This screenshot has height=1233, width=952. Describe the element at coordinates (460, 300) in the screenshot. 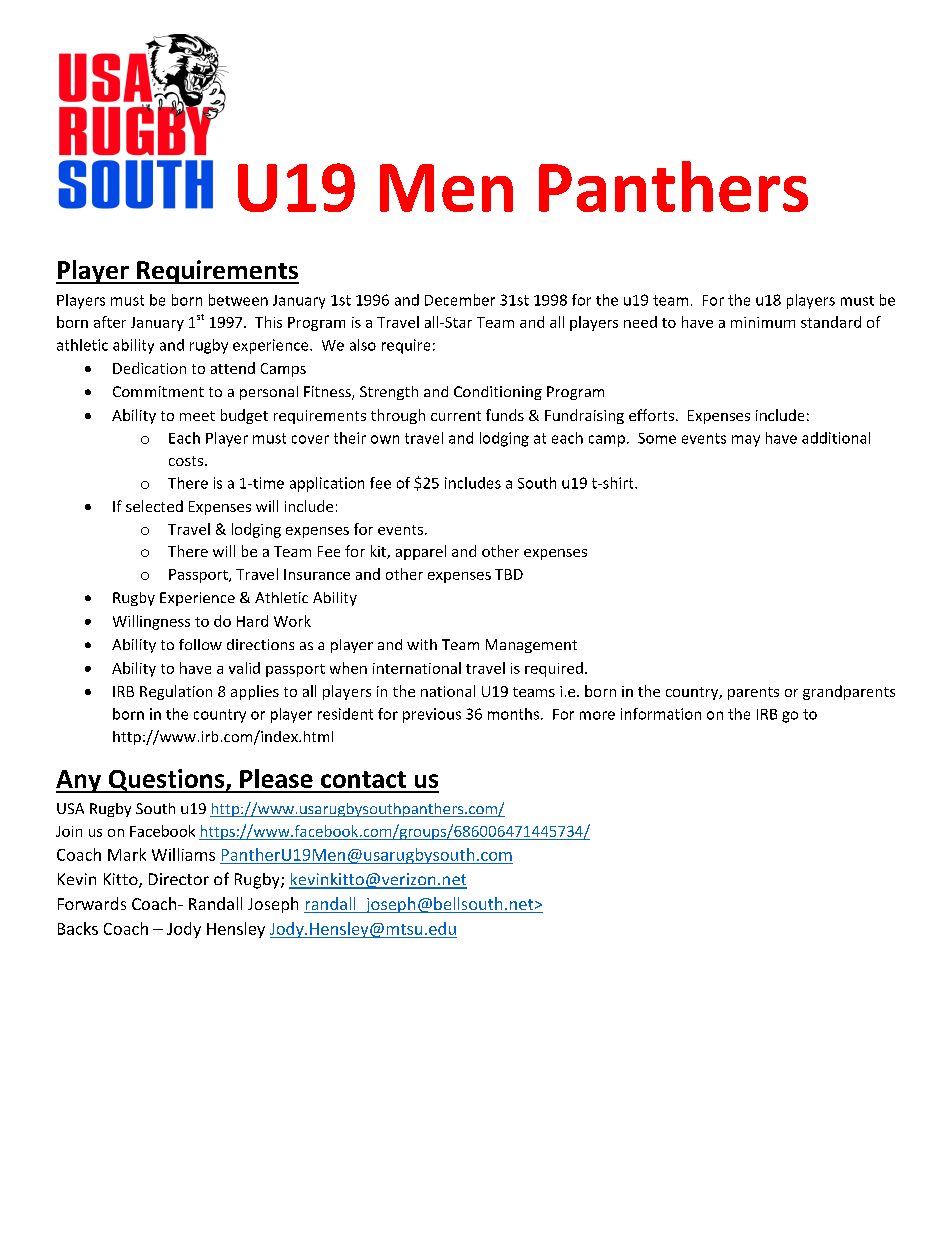

I see `December` at that location.
